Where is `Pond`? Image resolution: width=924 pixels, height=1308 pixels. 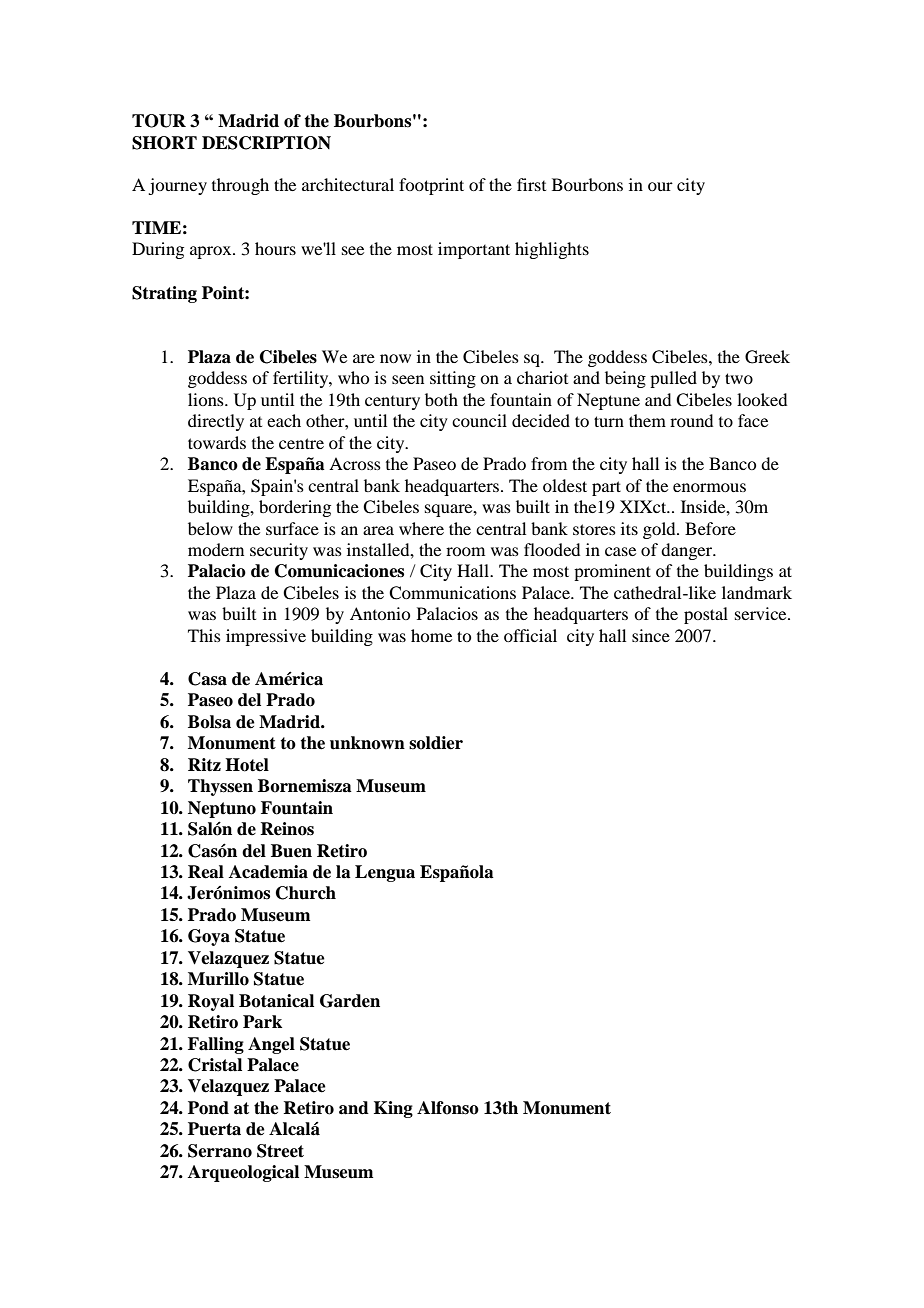
Pond is located at coordinates (208, 1108).
